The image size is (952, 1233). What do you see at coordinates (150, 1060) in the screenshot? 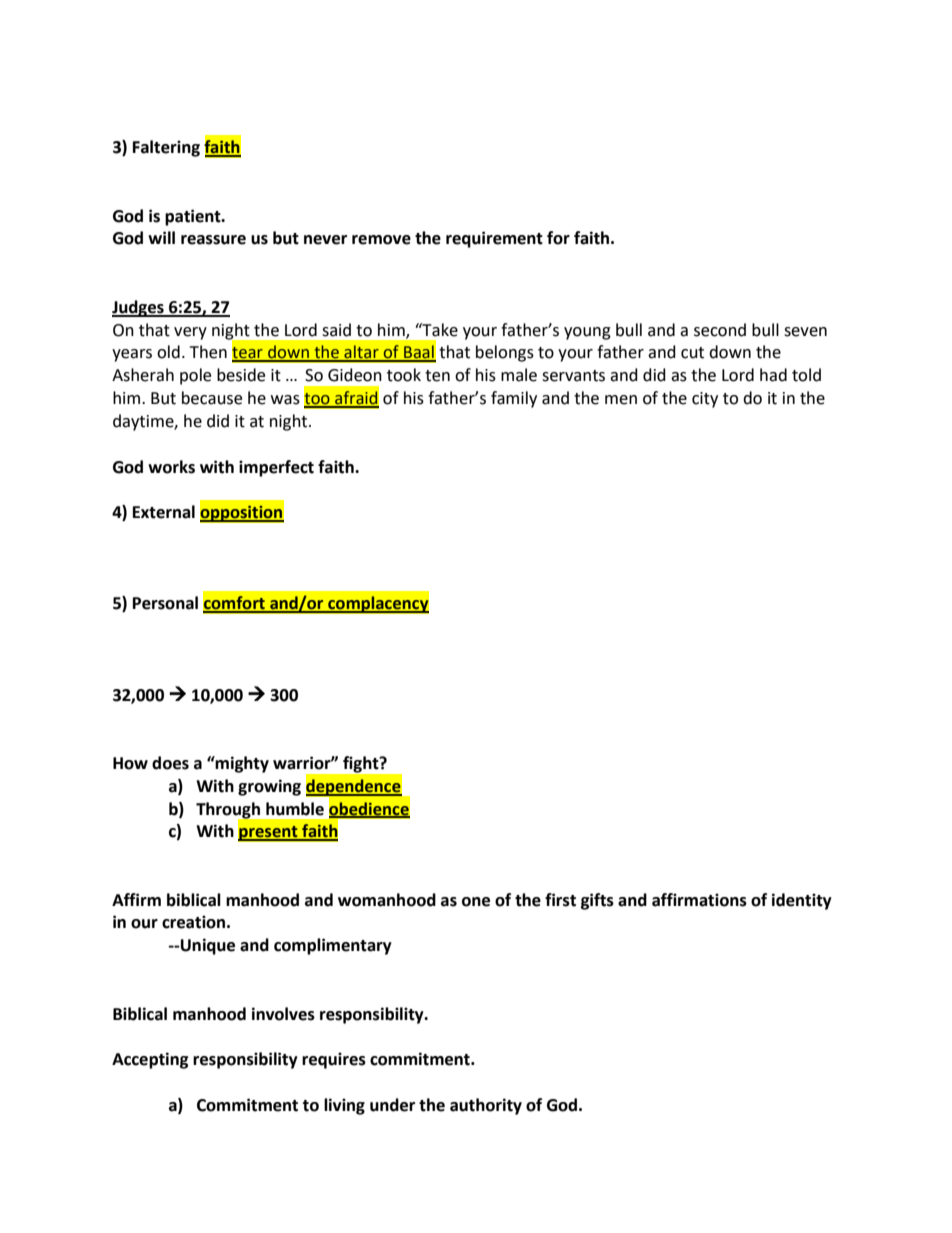
I see `Accepting` at bounding box center [150, 1060].
